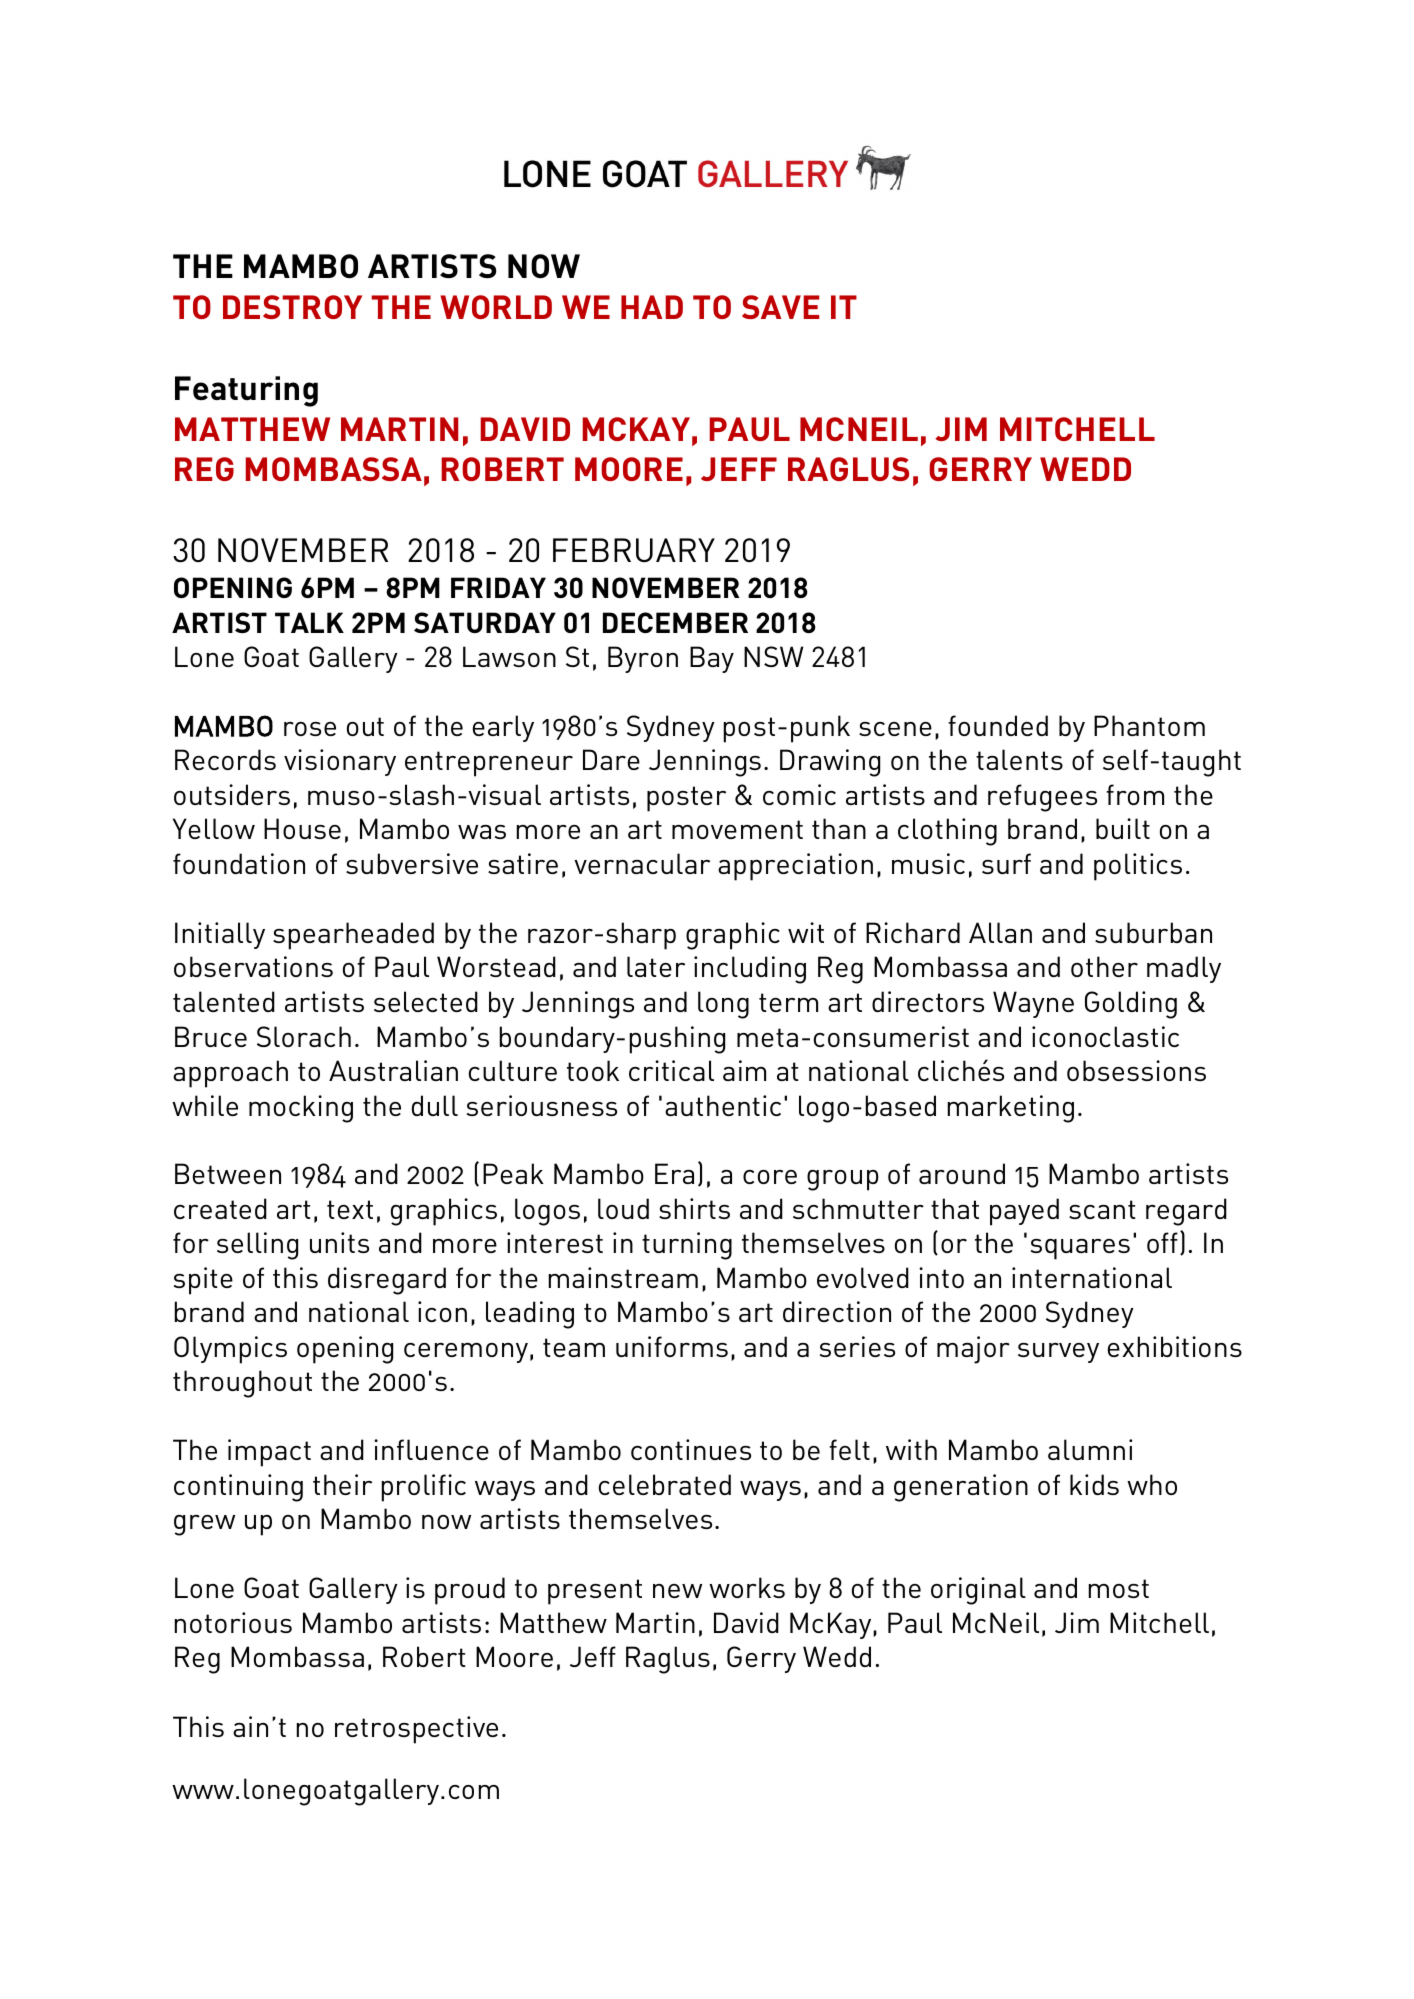 Image resolution: width=1414 pixels, height=1999 pixels. I want to click on SAVE, so click(780, 307).
